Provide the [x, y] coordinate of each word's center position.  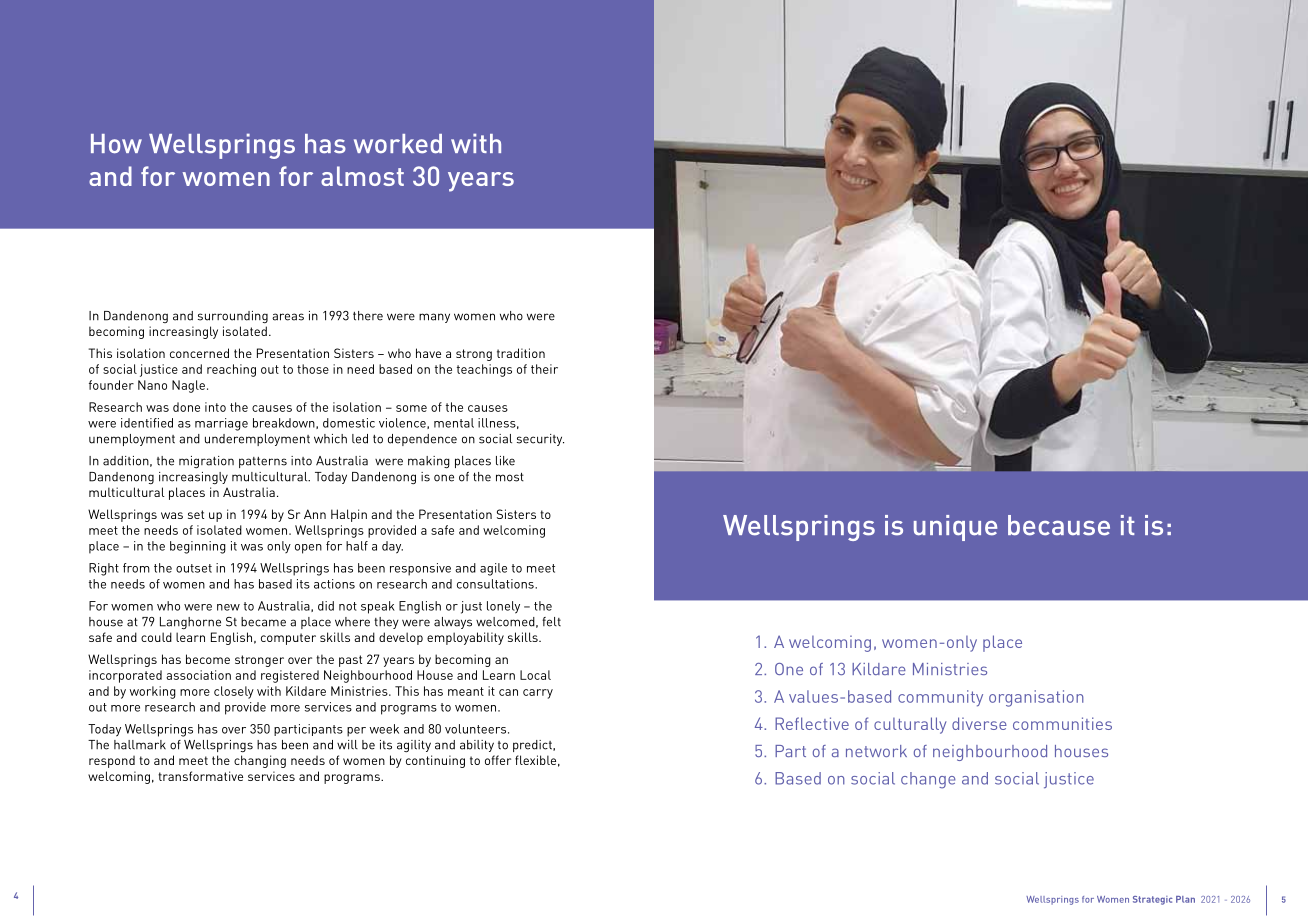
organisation [1036, 698]
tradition [521, 353]
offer [498, 760]
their [544, 369]
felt [551, 622]
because [1059, 525]
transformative [200, 776]
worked [398, 144]
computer [288, 639]
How [116, 144]
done [186, 407]
